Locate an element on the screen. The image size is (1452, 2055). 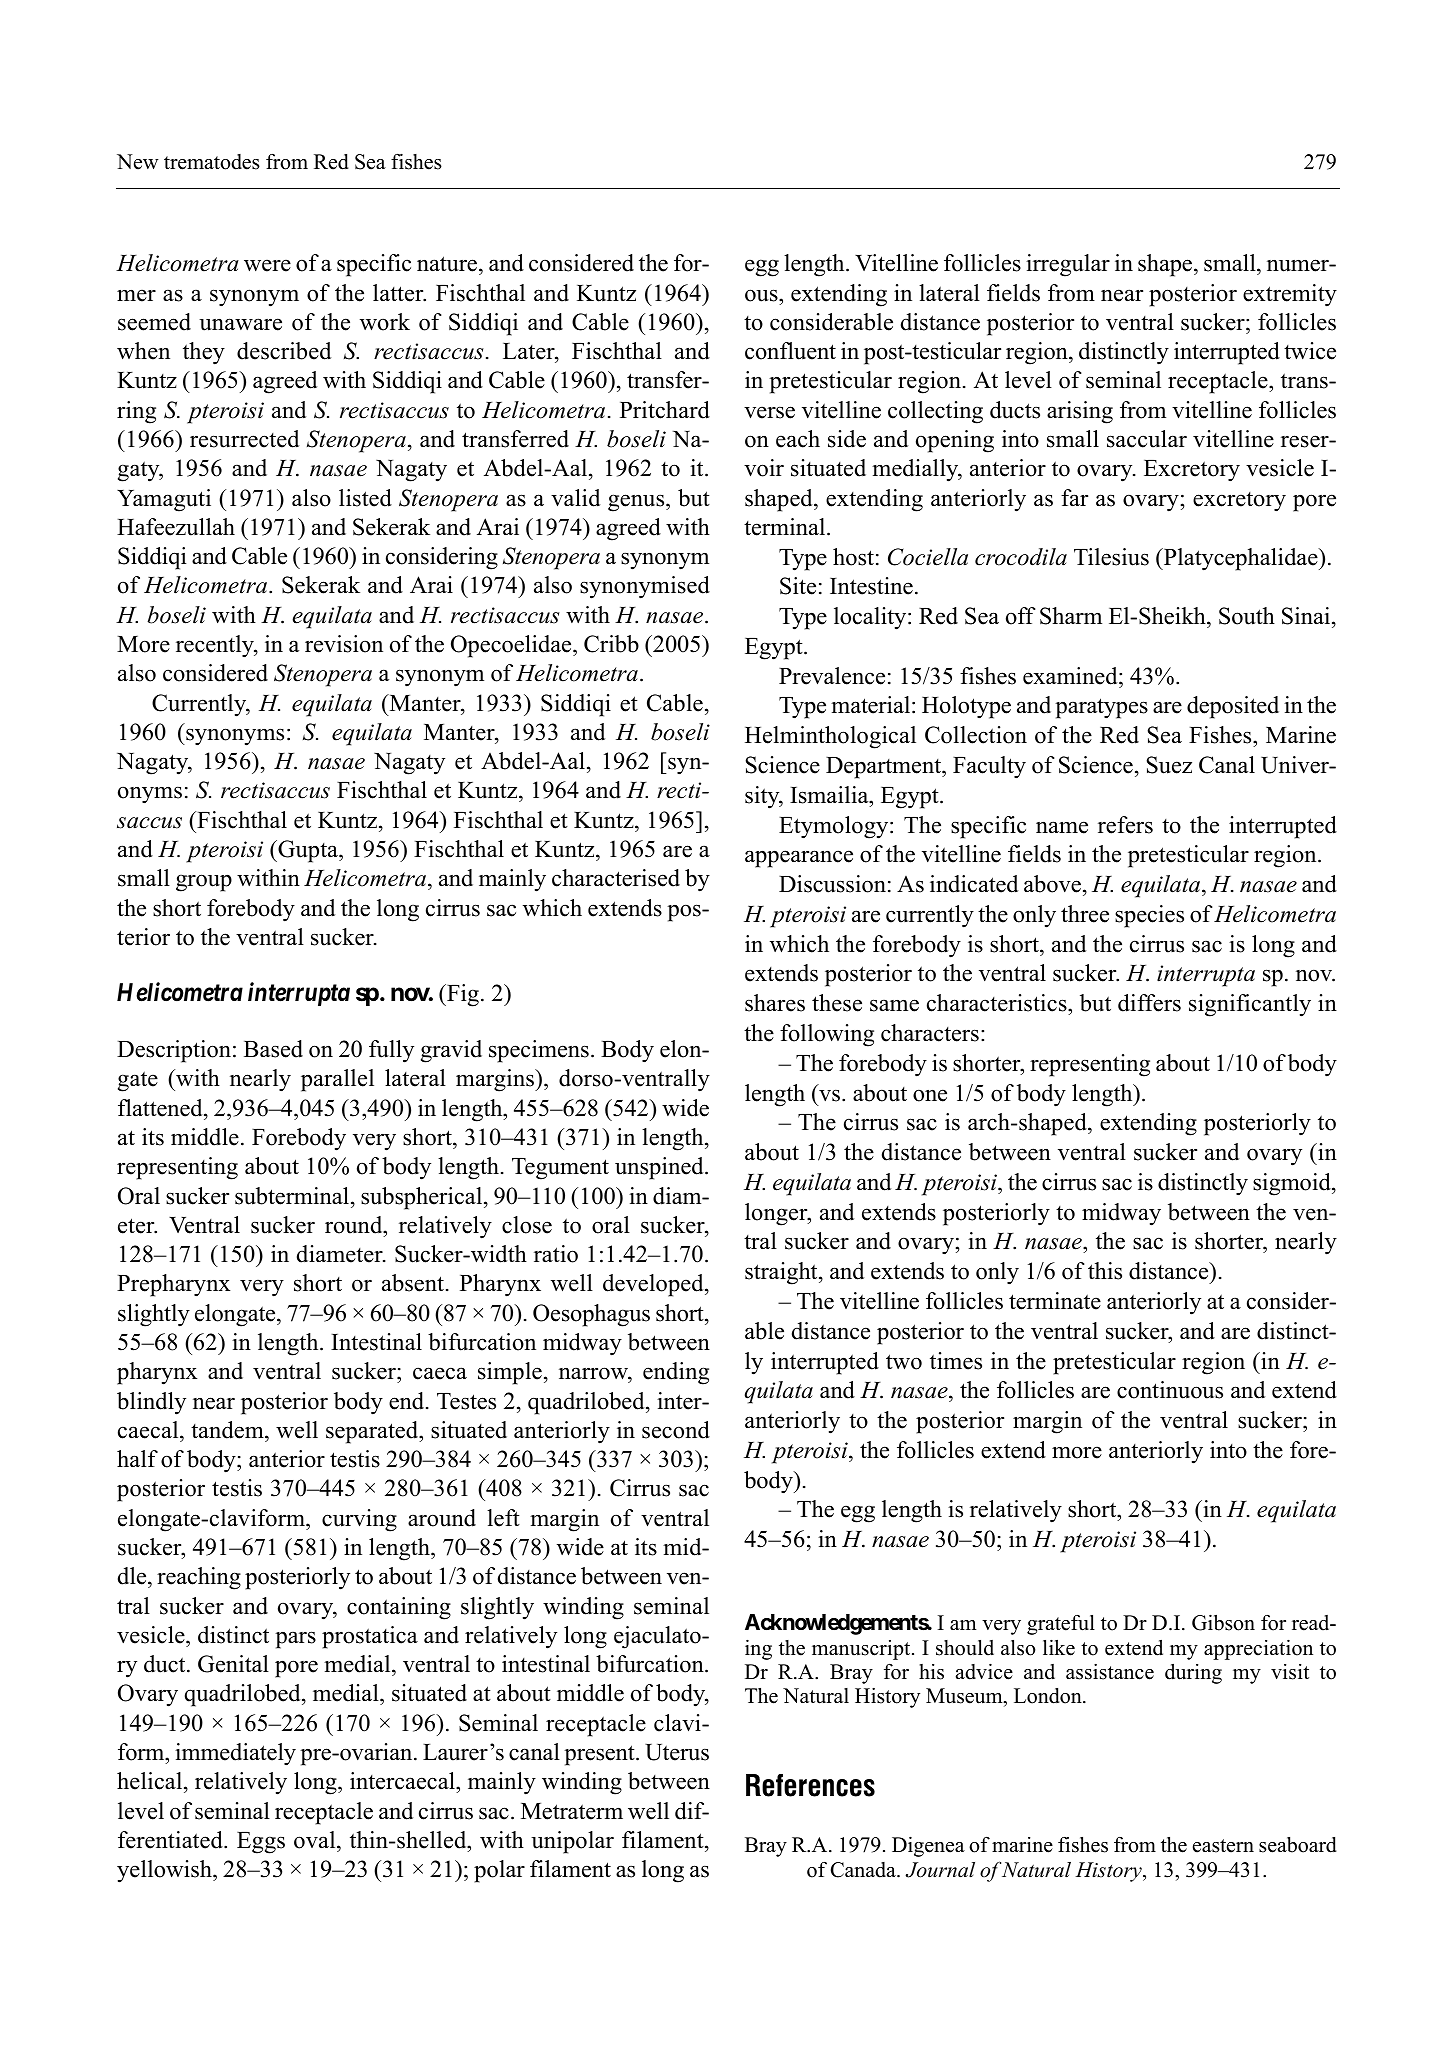
Based is located at coordinates (273, 1049).
